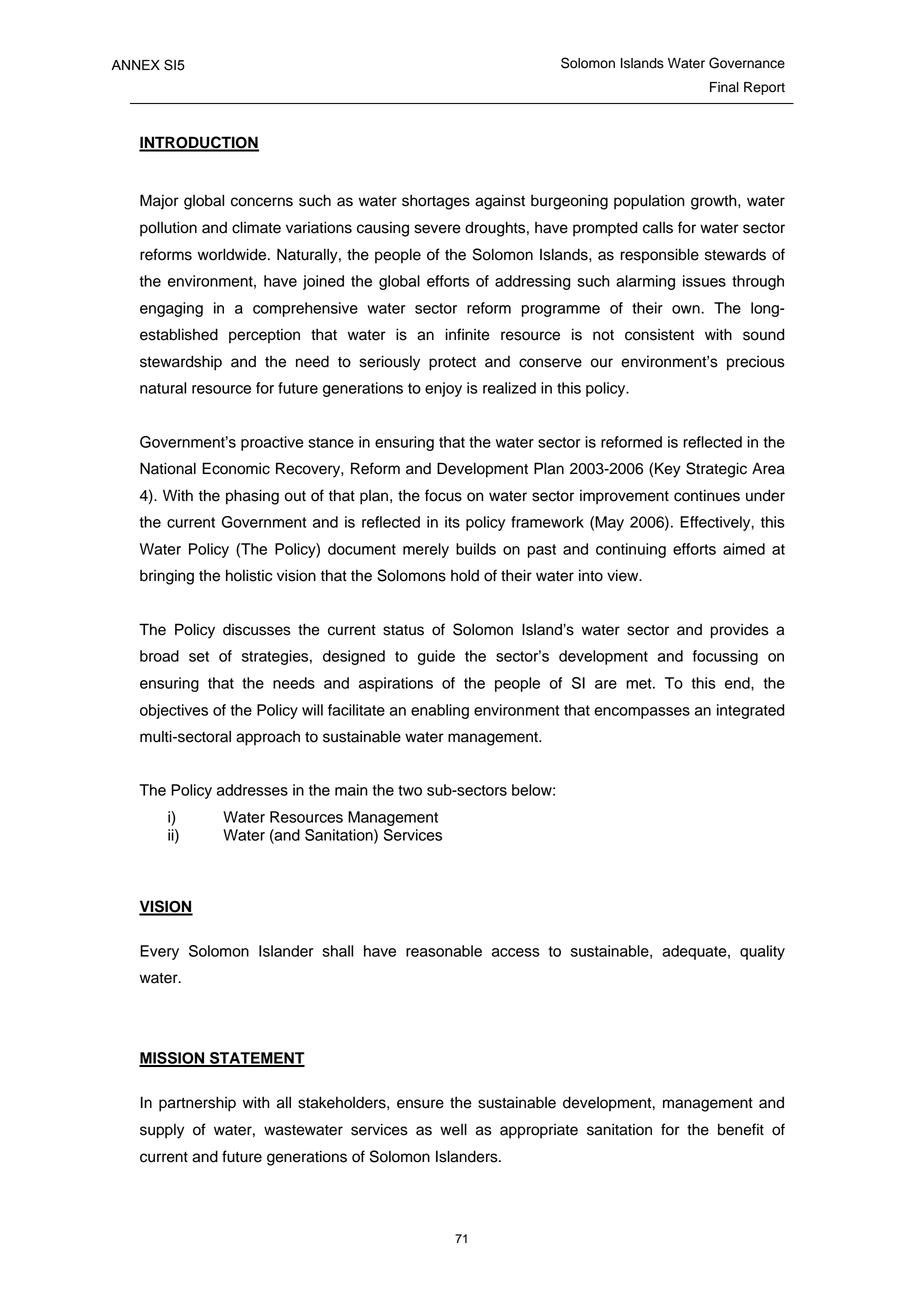  Describe the element at coordinates (236, 468) in the screenshot. I see `Economic` at that location.
